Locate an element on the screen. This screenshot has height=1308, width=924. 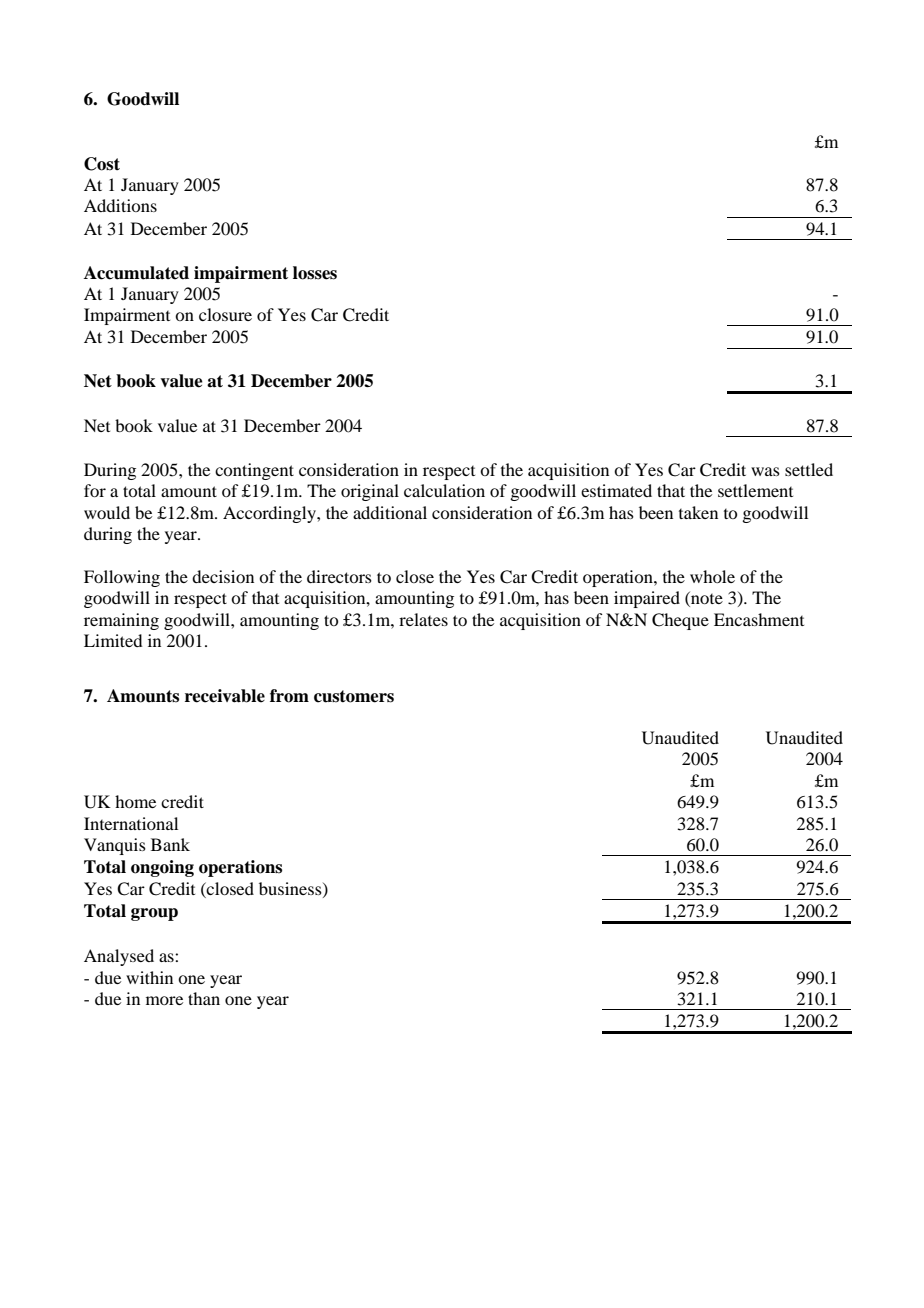
Additions is located at coordinates (120, 205).
